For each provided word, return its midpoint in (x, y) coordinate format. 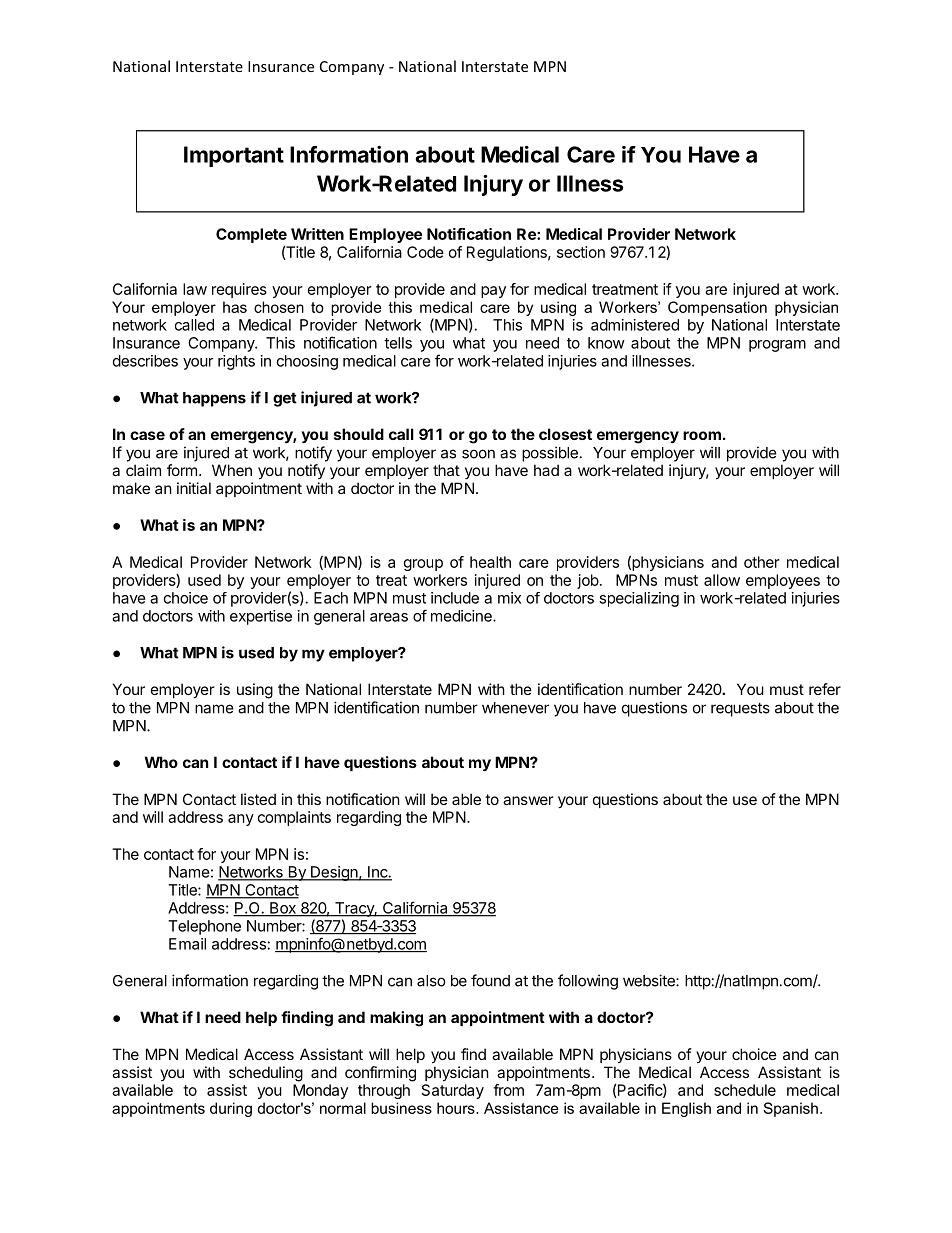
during (231, 1109)
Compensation (717, 308)
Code (425, 252)
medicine (462, 616)
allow (722, 580)
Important (234, 156)
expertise (261, 617)
